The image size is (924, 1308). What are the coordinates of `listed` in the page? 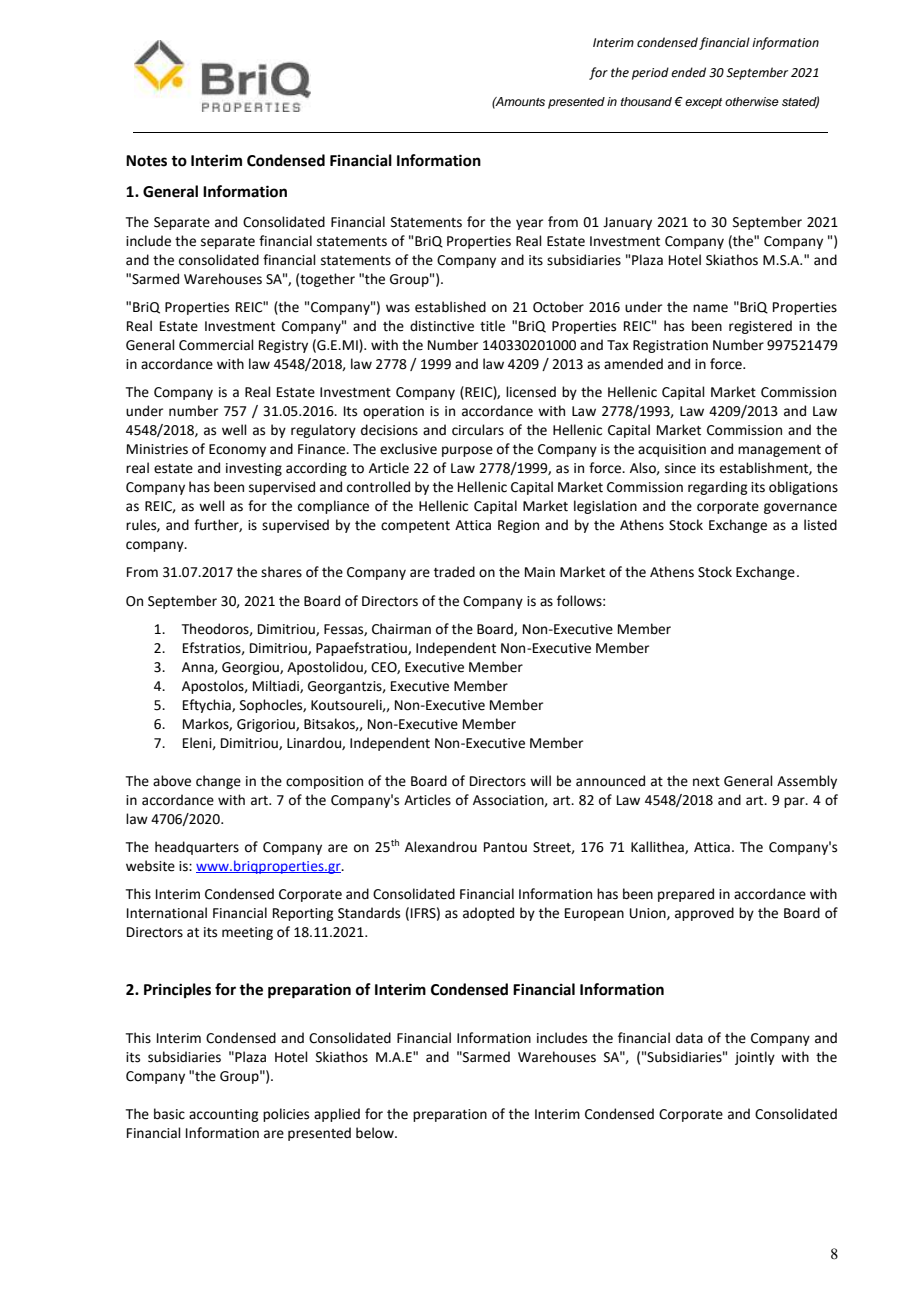 It's located at (820, 525).
